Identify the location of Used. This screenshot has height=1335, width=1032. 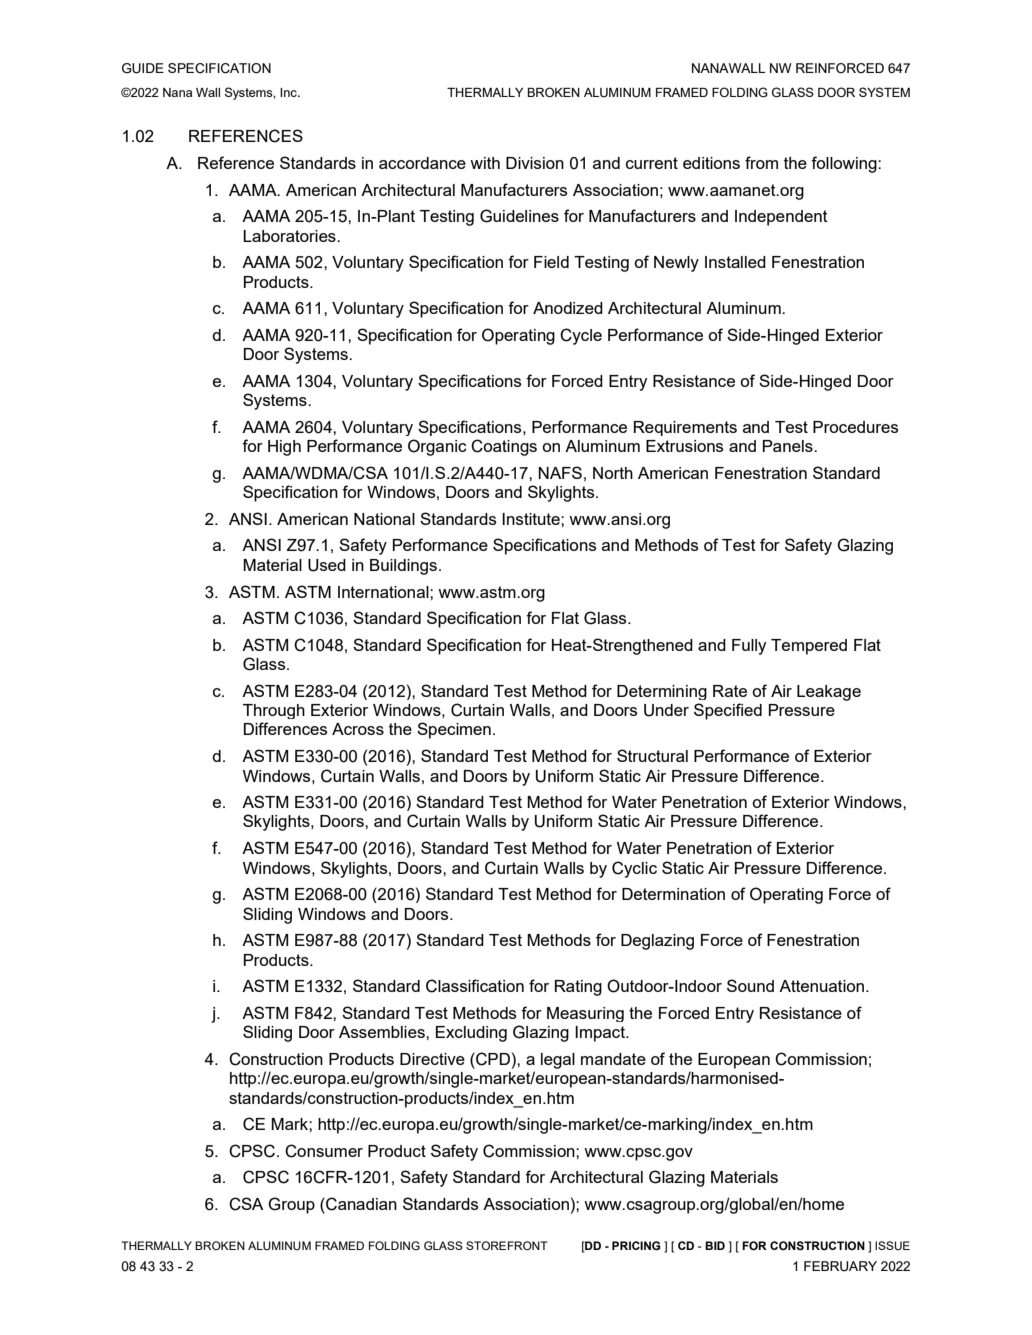
(327, 565).
